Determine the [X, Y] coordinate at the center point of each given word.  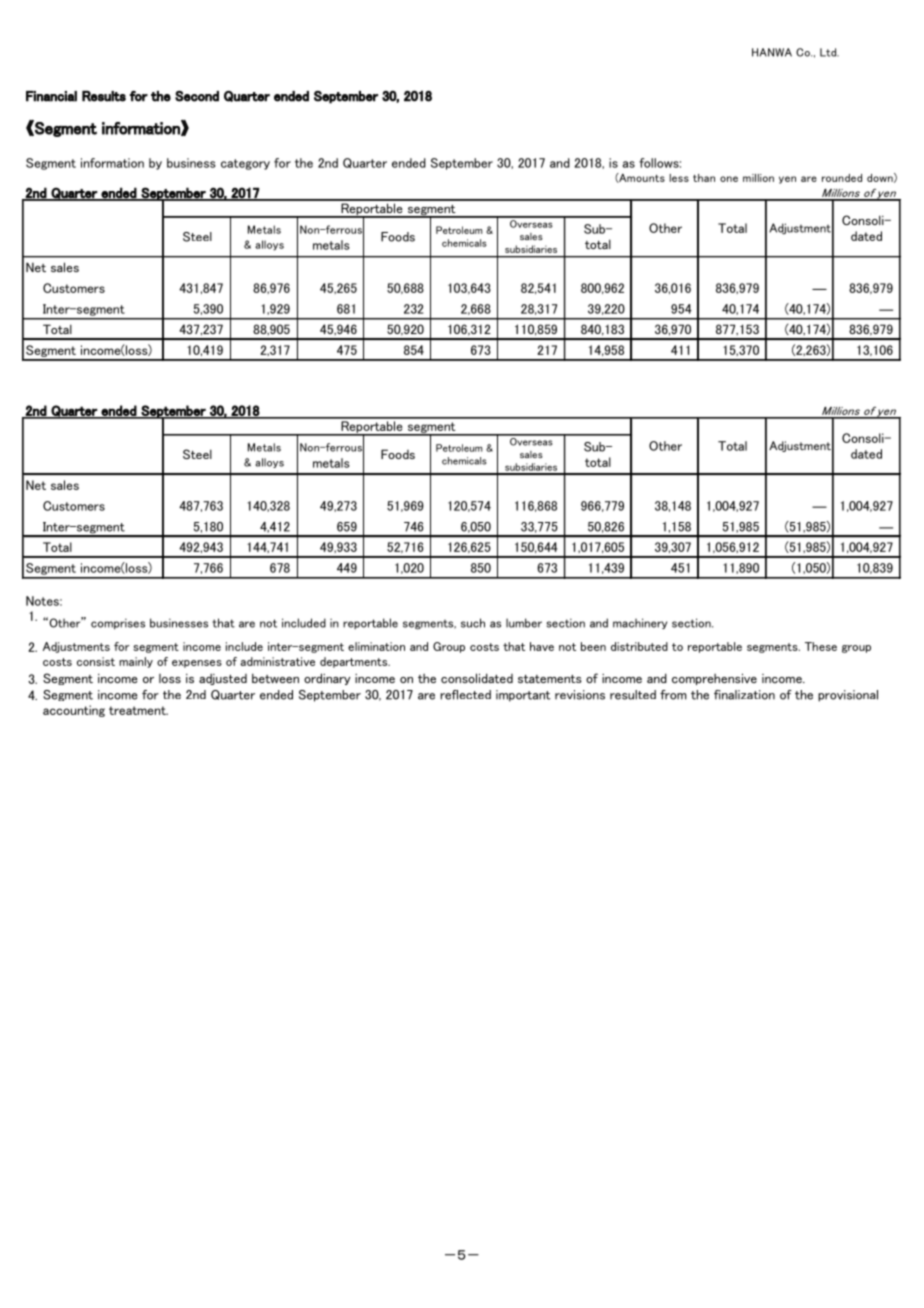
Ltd [829, 52]
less [679, 178]
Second [197, 96]
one [729, 179]
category [245, 164]
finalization [744, 695]
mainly [136, 662]
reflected [465, 695]
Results [104, 96]
